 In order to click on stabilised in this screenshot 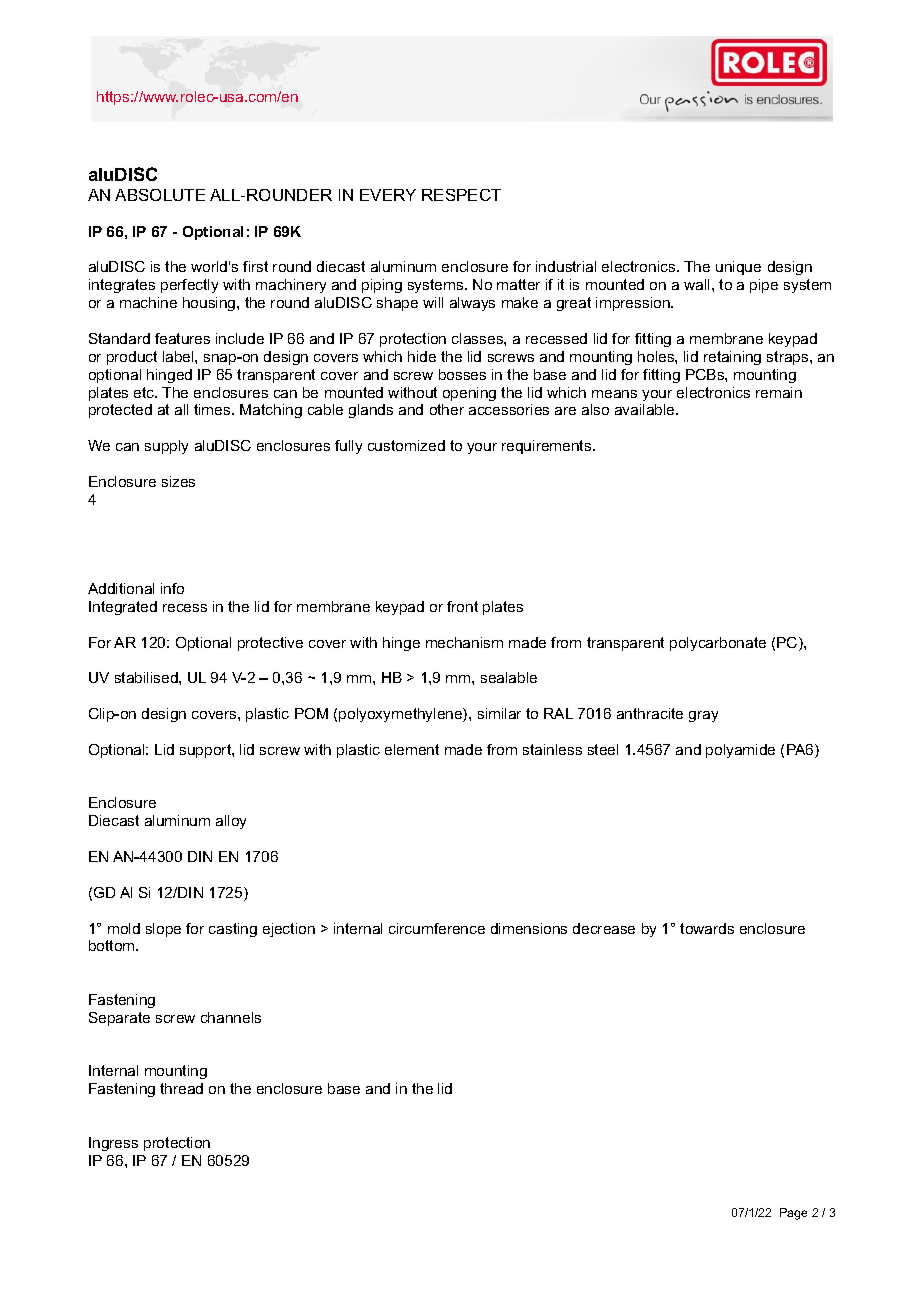, I will do `click(147, 677)`.
